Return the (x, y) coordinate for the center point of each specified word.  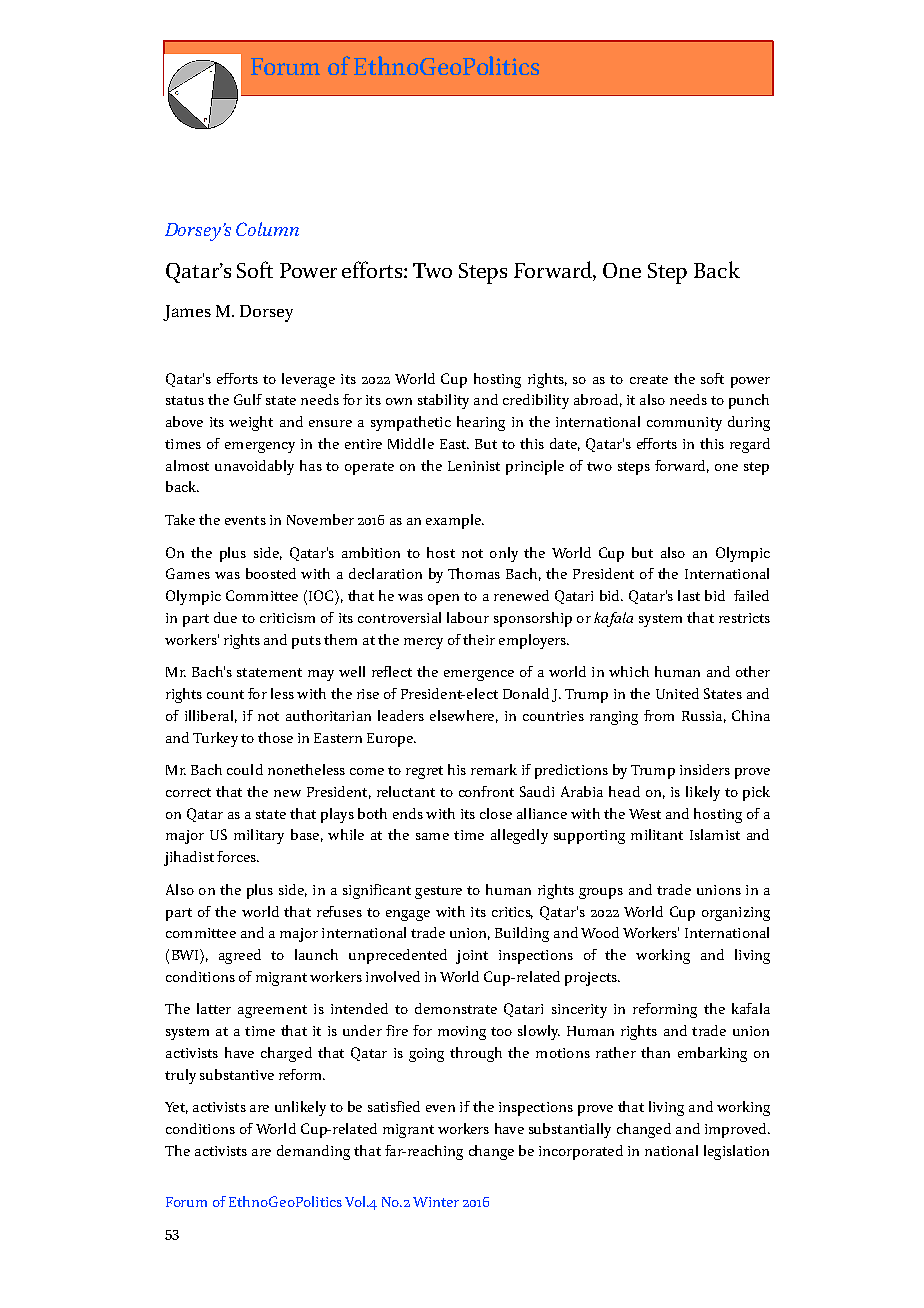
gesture (438, 892)
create (649, 379)
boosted (271, 573)
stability (443, 401)
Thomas (474, 573)
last (689, 595)
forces (237, 856)
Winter (436, 1202)
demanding (313, 1152)
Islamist (715, 834)
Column (267, 229)
